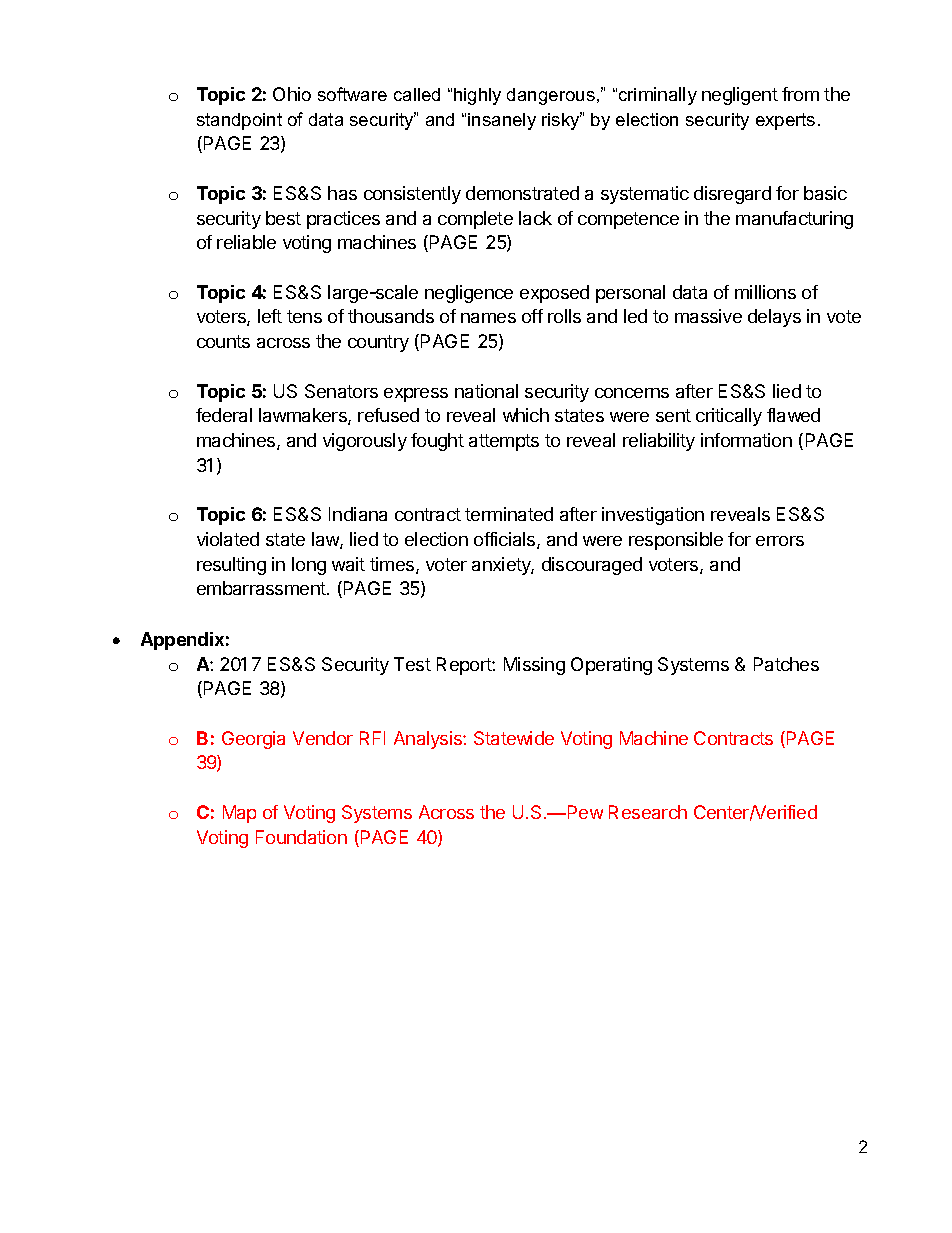 Image resolution: width=952 pixels, height=1233 pixels. I want to click on Research, so click(648, 812).
